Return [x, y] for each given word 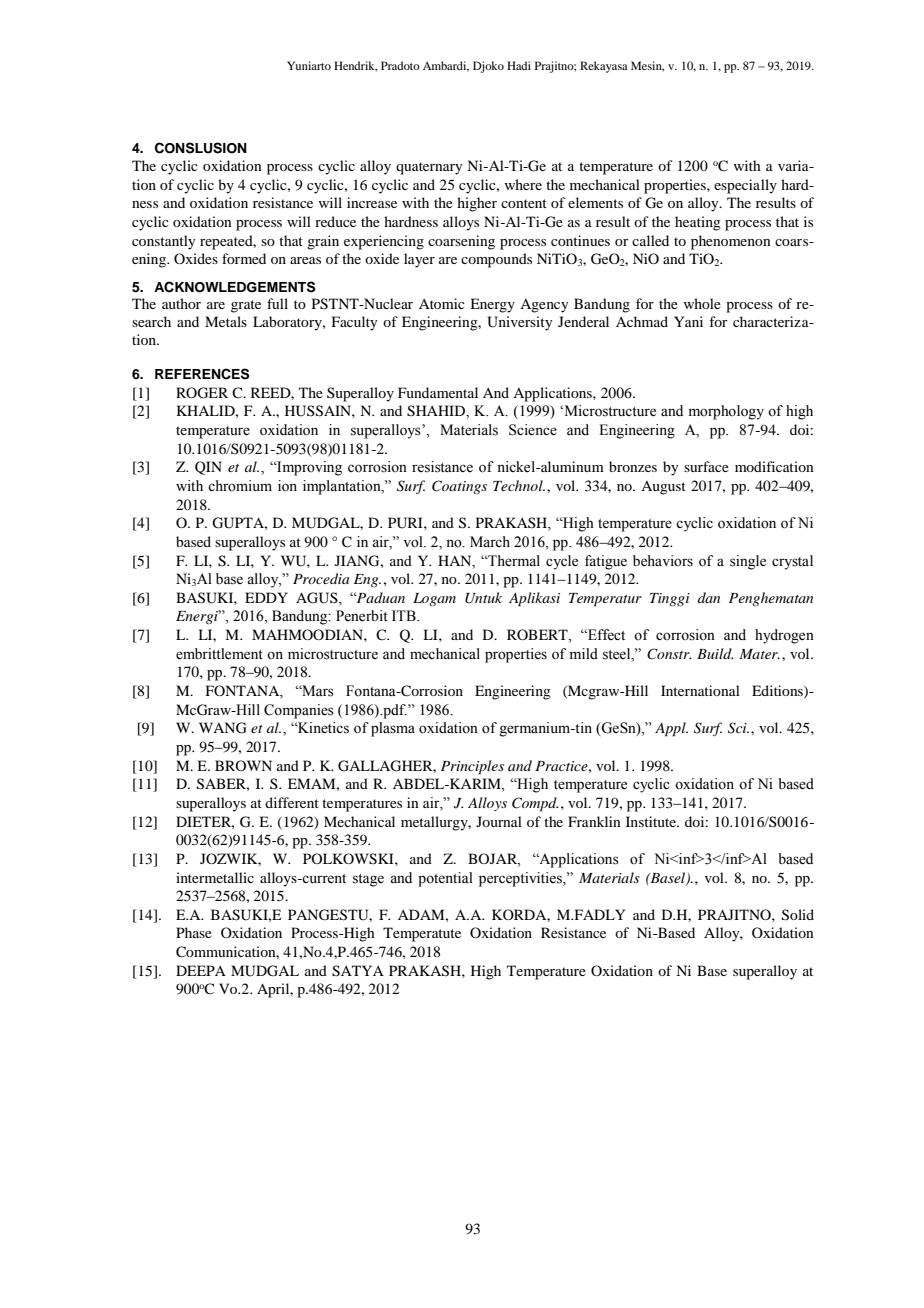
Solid [798, 915]
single [748, 562]
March [490, 541]
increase [372, 202]
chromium [240, 486]
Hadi [519, 65]
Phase [194, 932]
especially [745, 186]
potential [445, 879]
